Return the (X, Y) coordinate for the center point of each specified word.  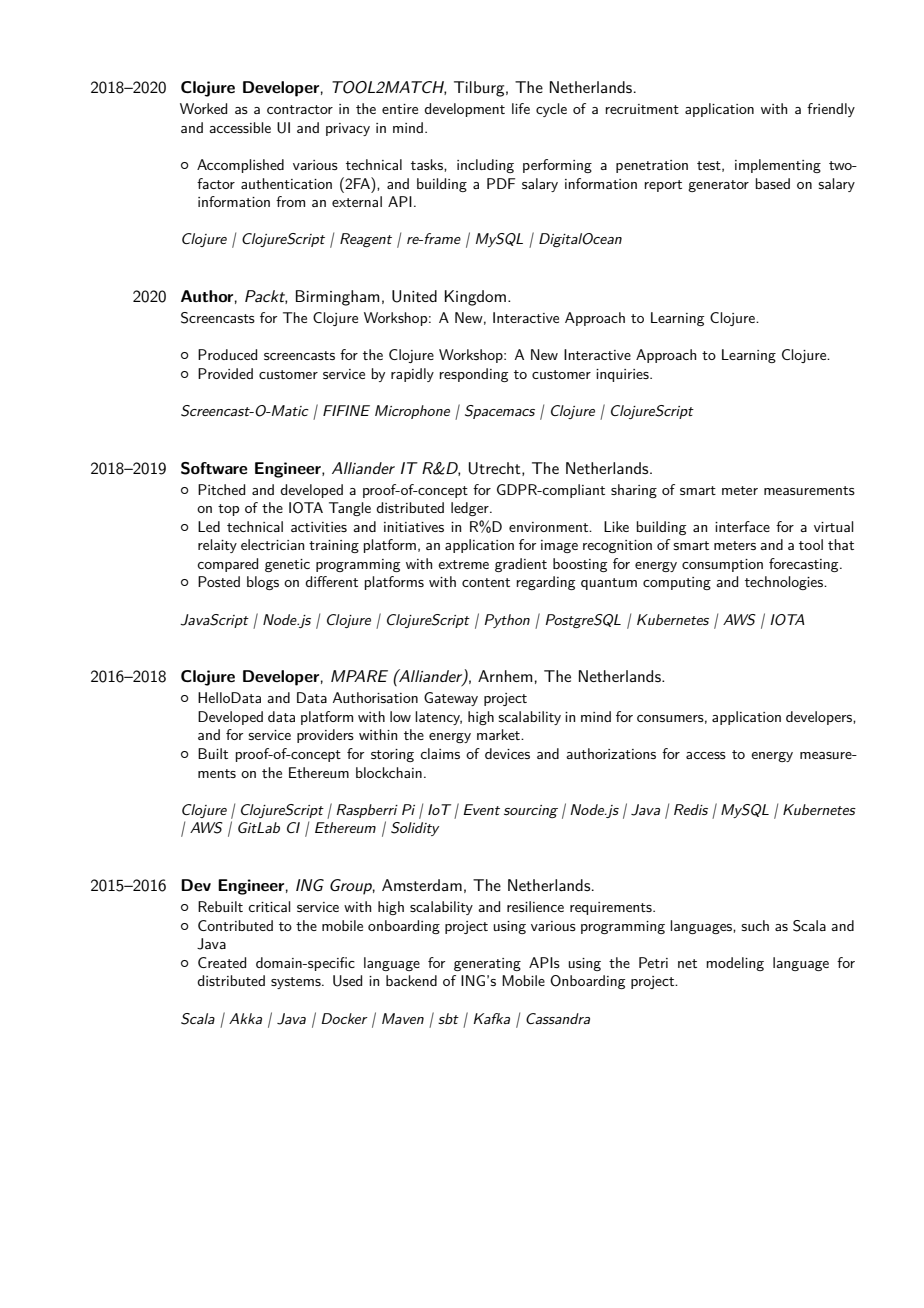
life (521, 108)
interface (742, 526)
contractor (300, 109)
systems (297, 983)
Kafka (491, 1018)
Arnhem (505, 676)
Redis (691, 809)
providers (325, 736)
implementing (778, 166)
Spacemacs (500, 412)
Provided (225, 373)
